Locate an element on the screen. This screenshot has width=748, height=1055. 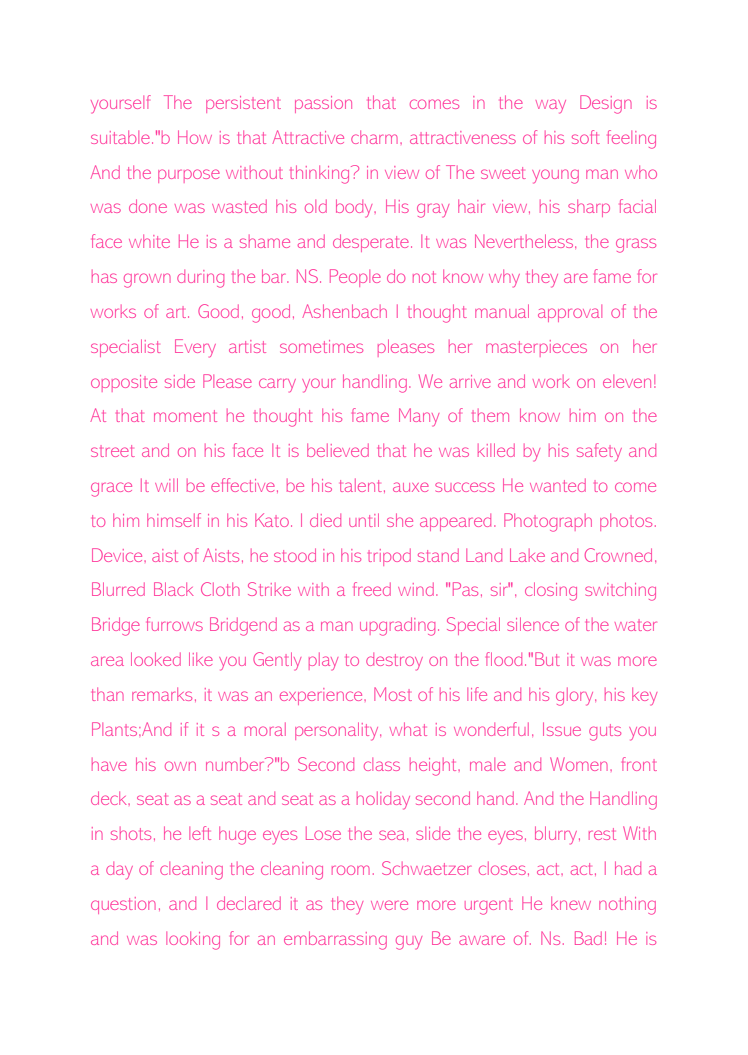
moment is located at coordinates (185, 416).
